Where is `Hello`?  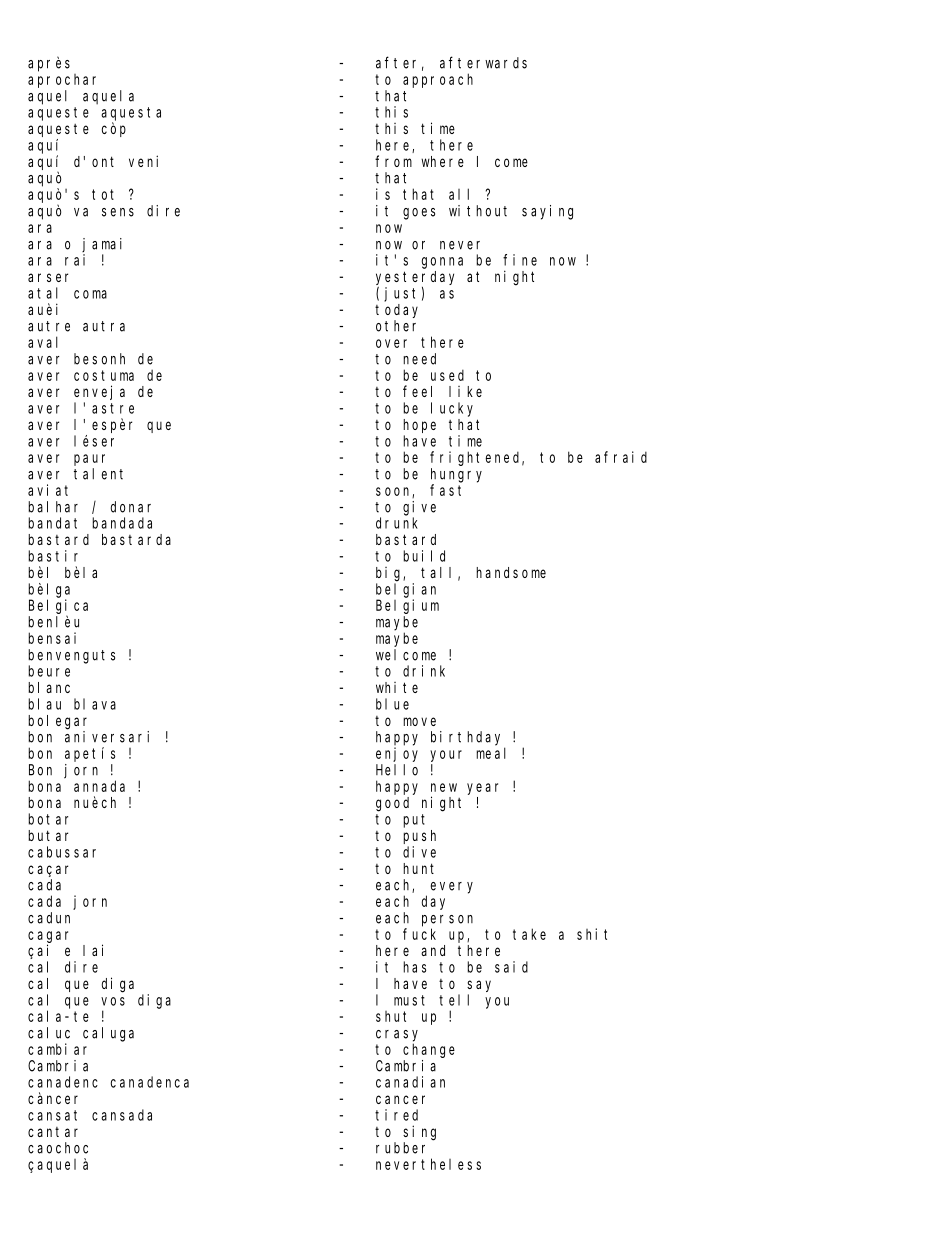 Hello is located at coordinates (397, 770).
